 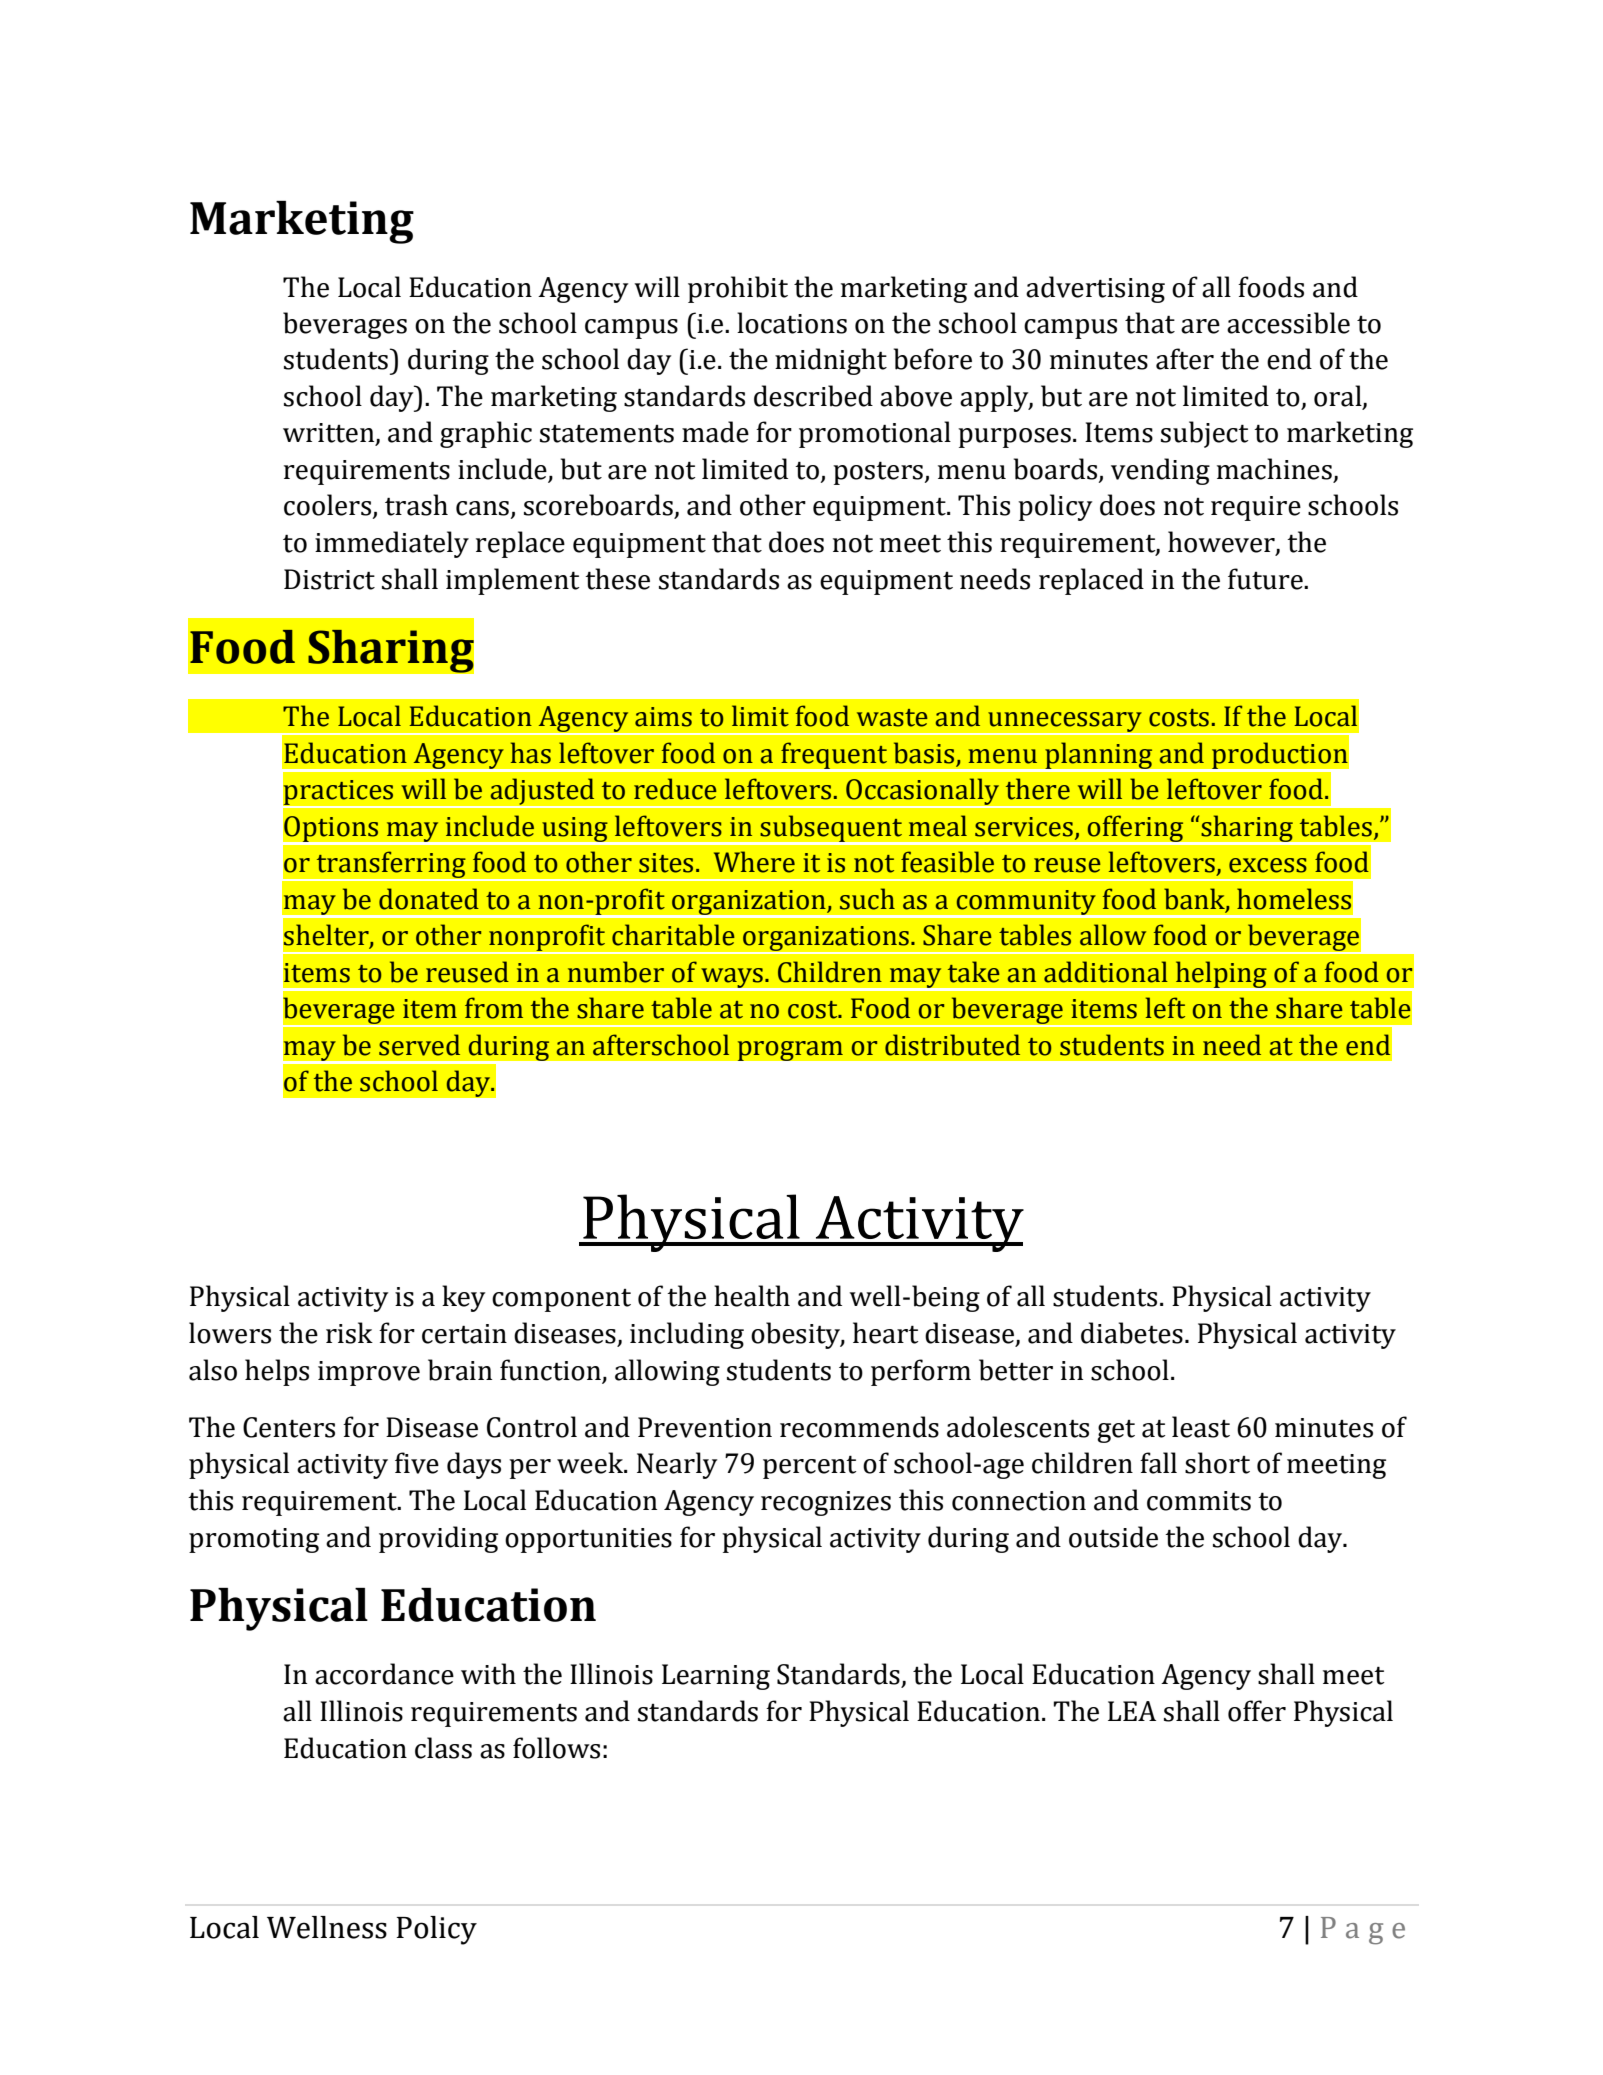 What do you see at coordinates (330, 434) in the page?
I see `written` at bounding box center [330, 434].
